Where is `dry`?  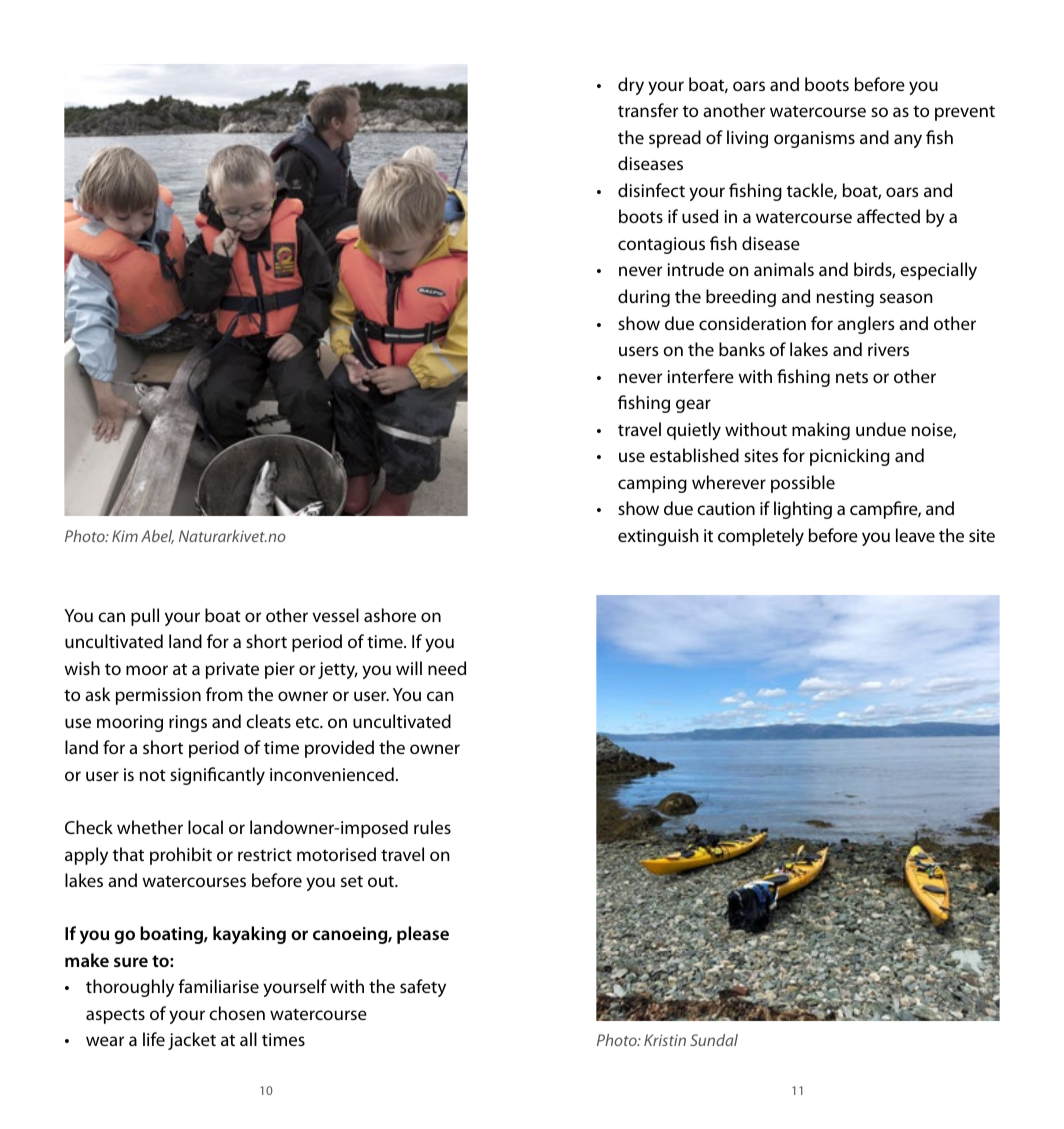 dry is located at coordinates (631, 86).
